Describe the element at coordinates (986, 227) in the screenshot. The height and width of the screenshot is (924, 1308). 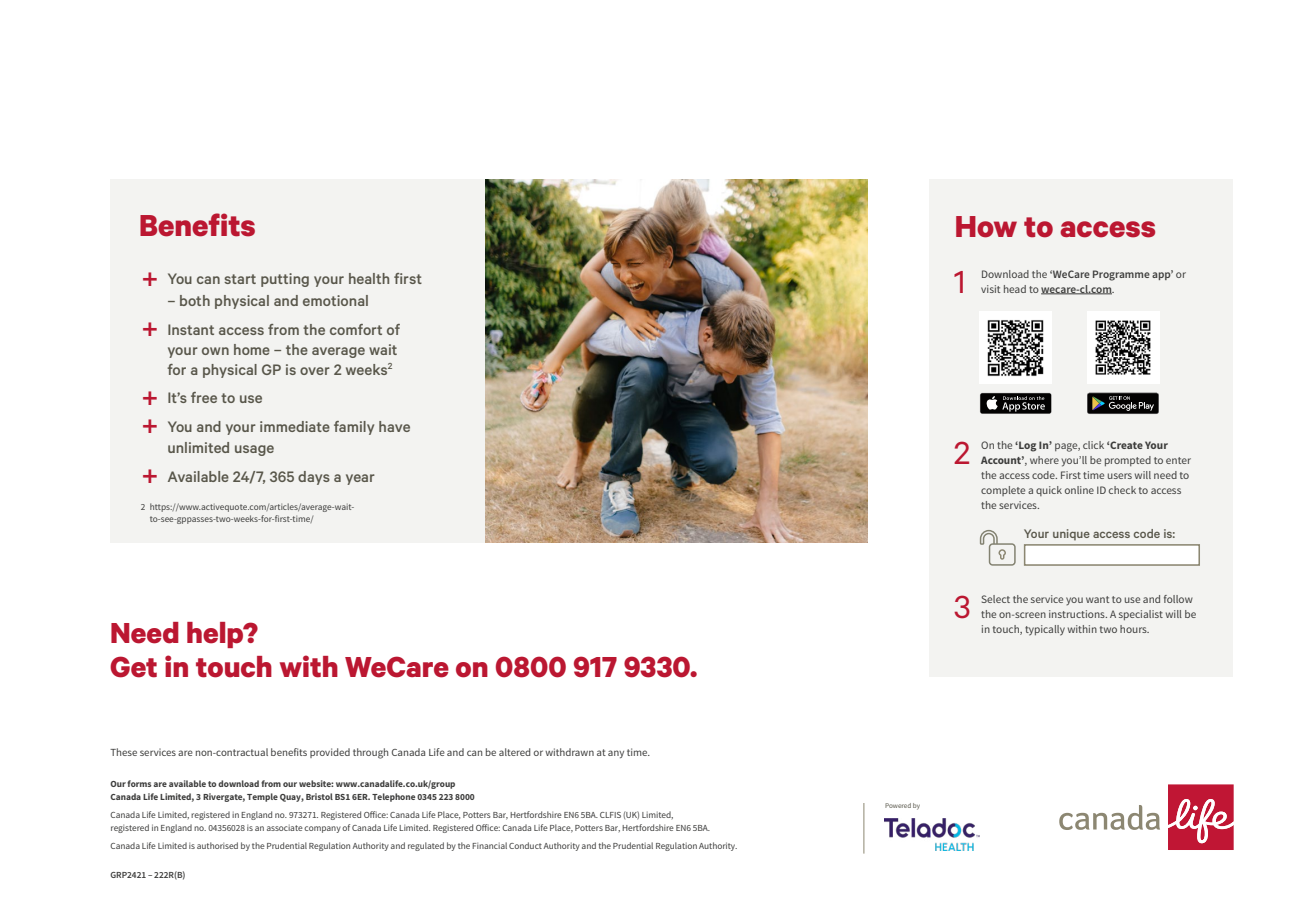
I see `How` at that location.
